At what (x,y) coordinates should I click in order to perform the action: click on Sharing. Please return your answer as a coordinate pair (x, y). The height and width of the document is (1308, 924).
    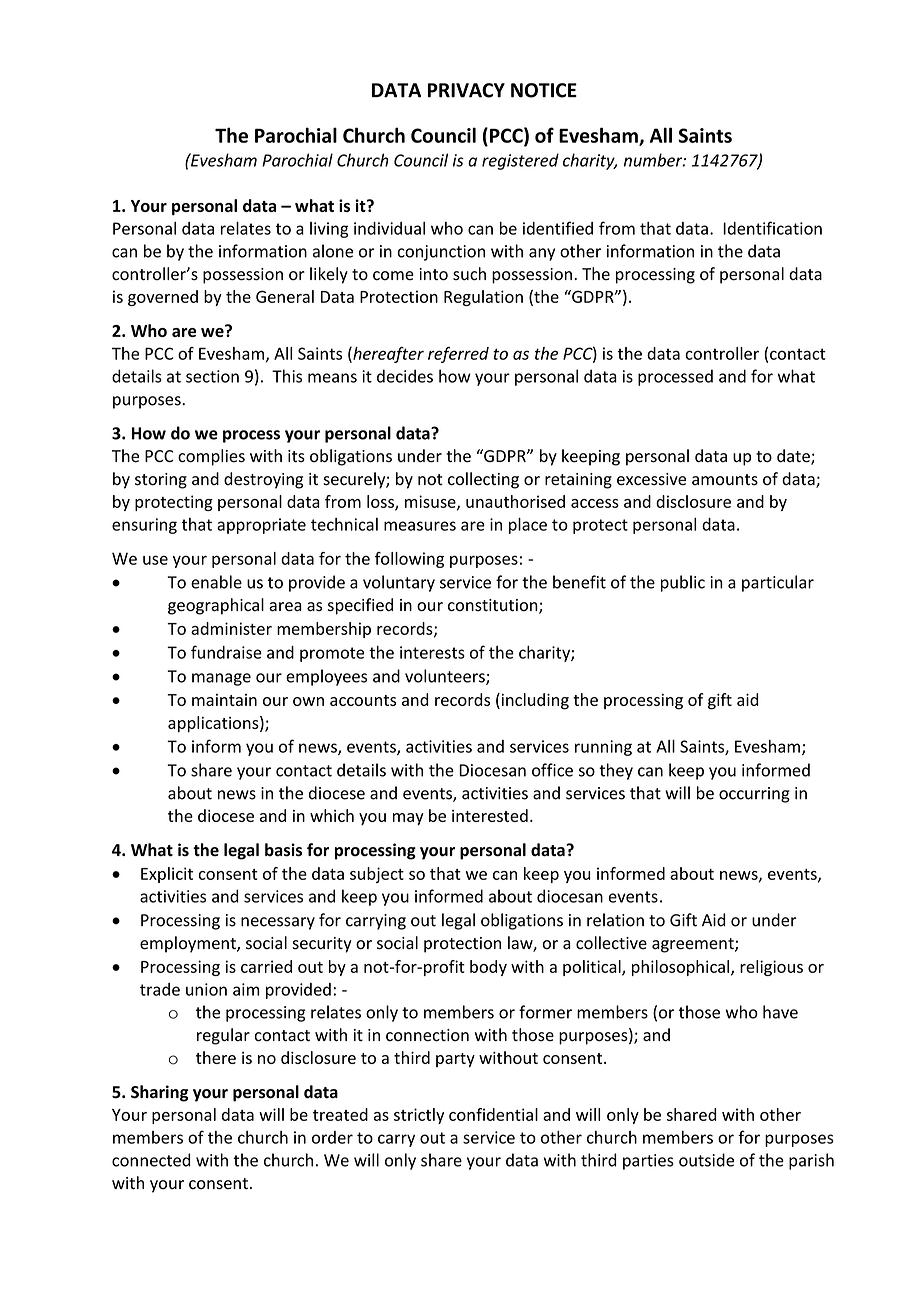
    Looking at the image, I should click on (160, 1093).
